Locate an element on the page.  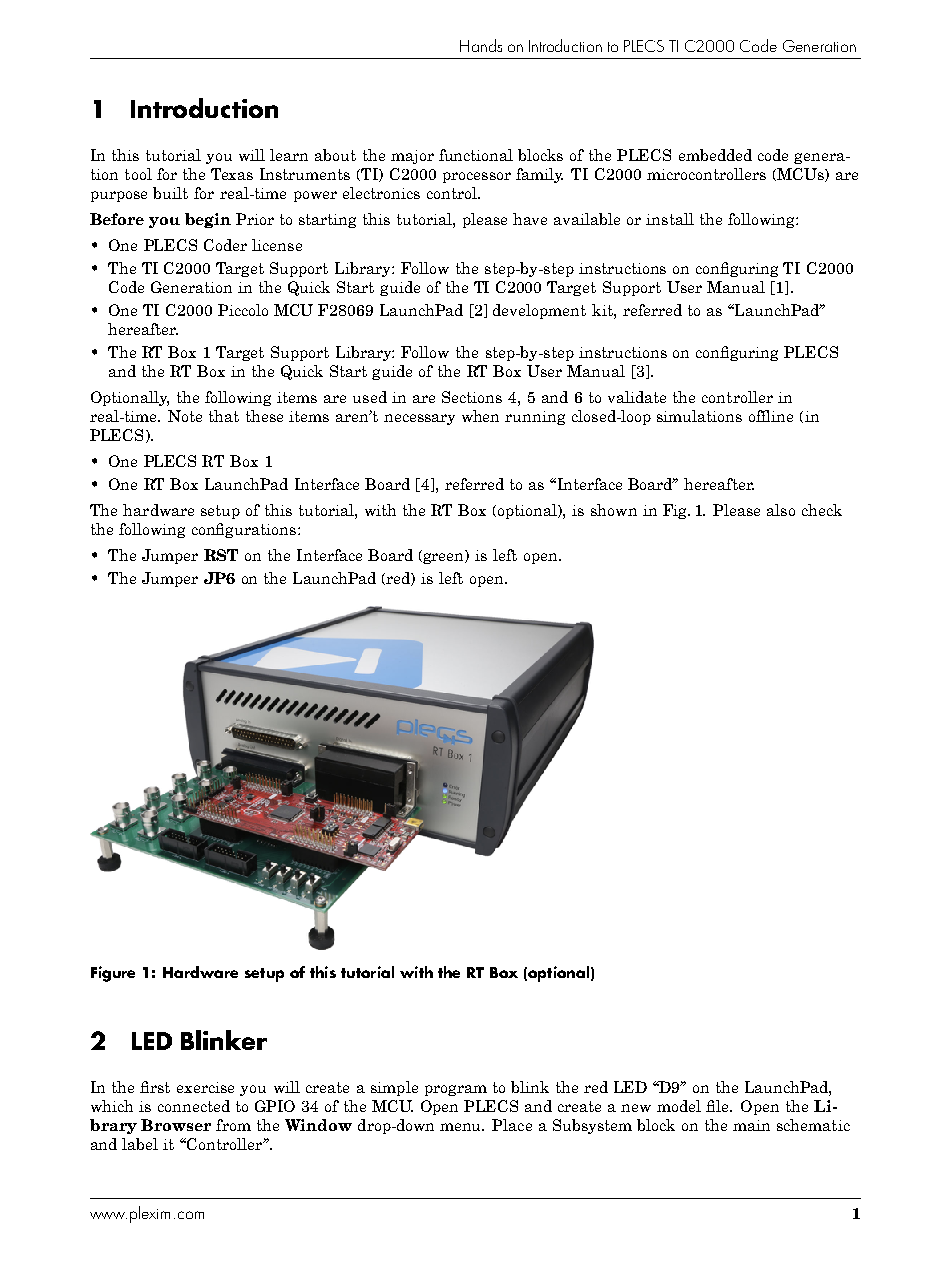
Figure is located at coordinates (113, 974).
